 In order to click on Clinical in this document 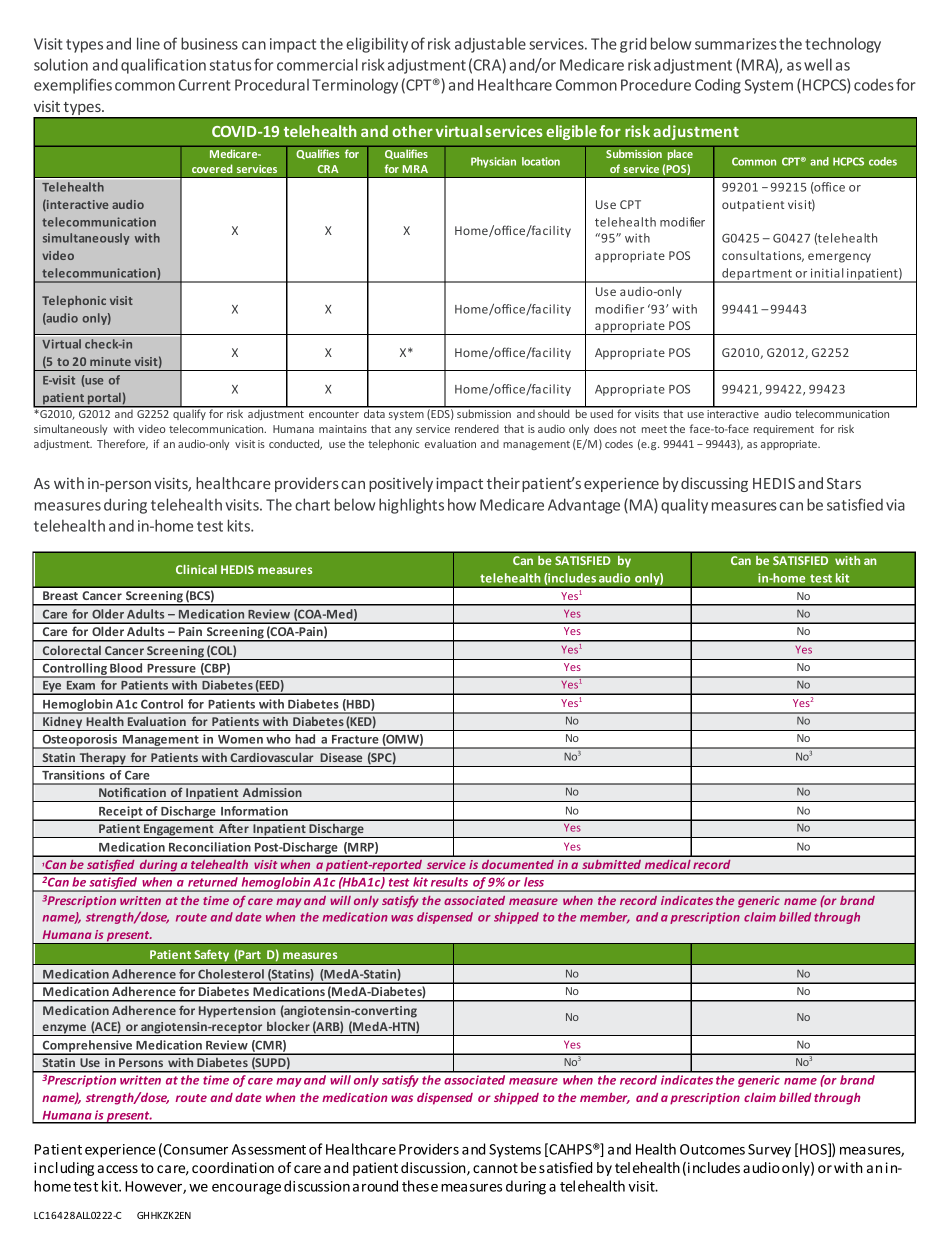, I will do `click(196, 569)`.
